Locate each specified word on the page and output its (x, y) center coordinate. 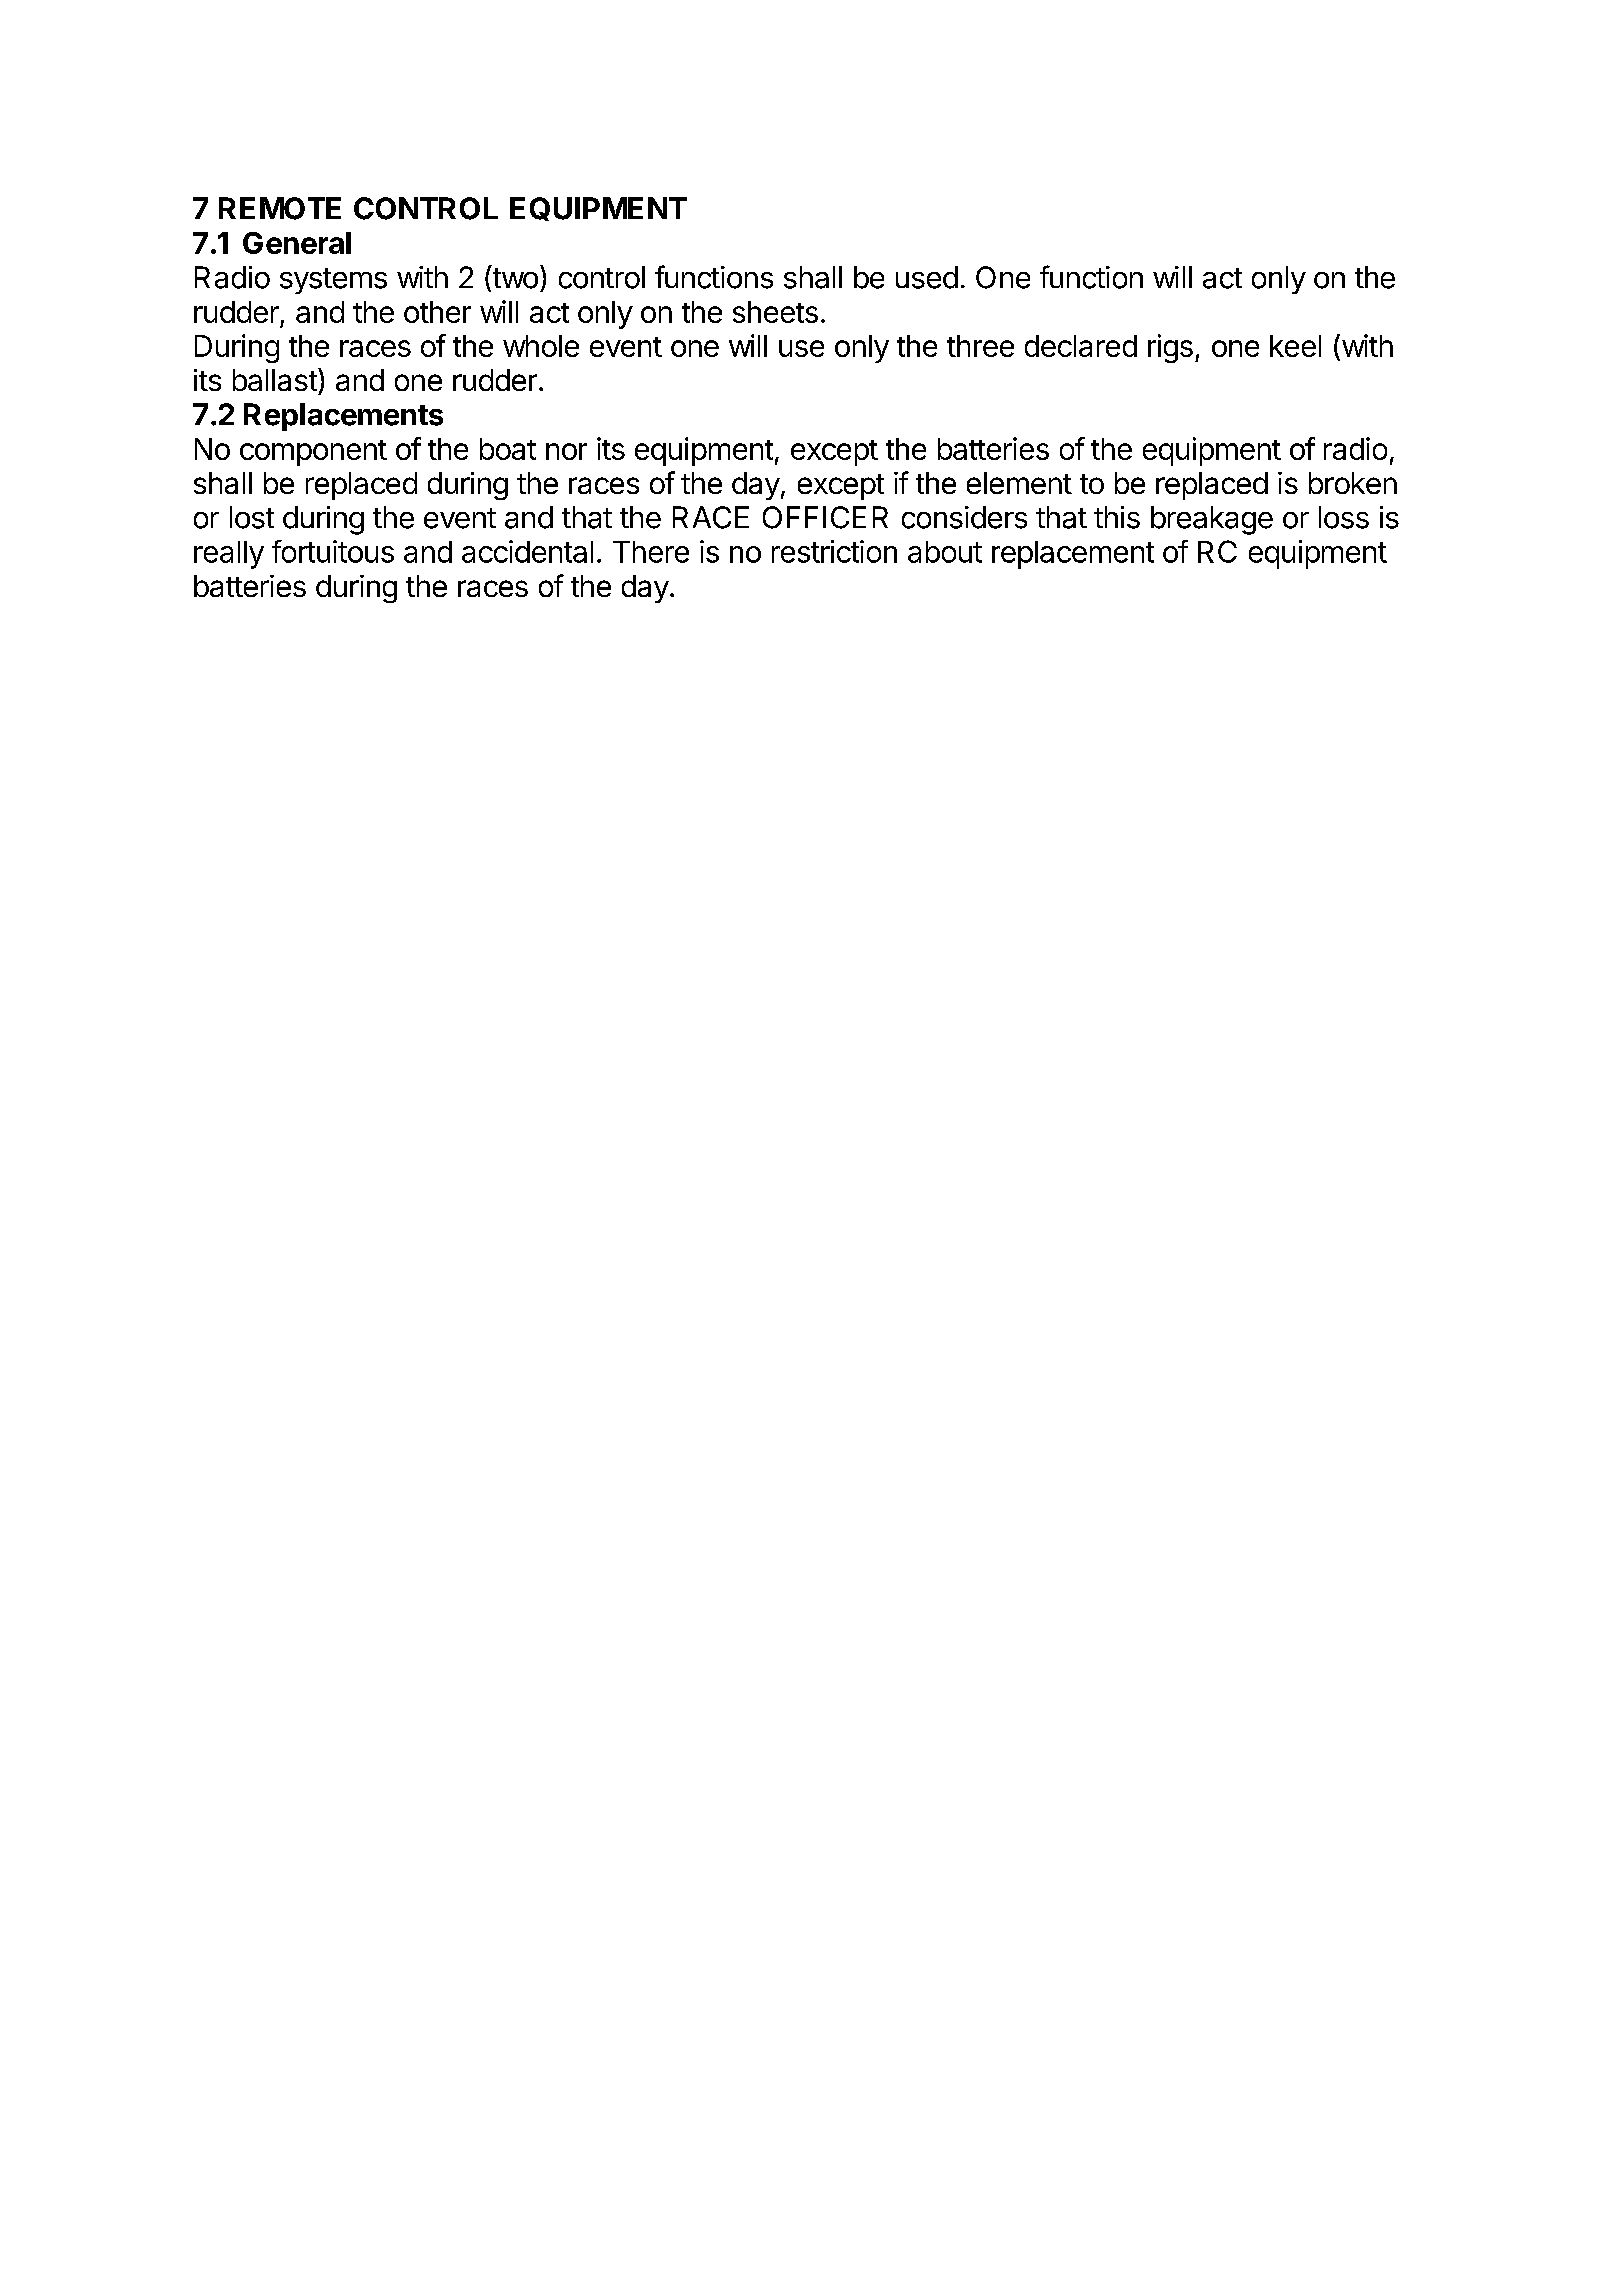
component (313, 453)
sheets (775, 312)
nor (566, 451)
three (980, 346)
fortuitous (333, 551)
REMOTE (280, 208)
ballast (275, 380)
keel (1295, 346)
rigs (1170, 348)
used (927, 277)
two (514, 278)
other (437, 312)
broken (1353, 483)
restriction (834, 551)
